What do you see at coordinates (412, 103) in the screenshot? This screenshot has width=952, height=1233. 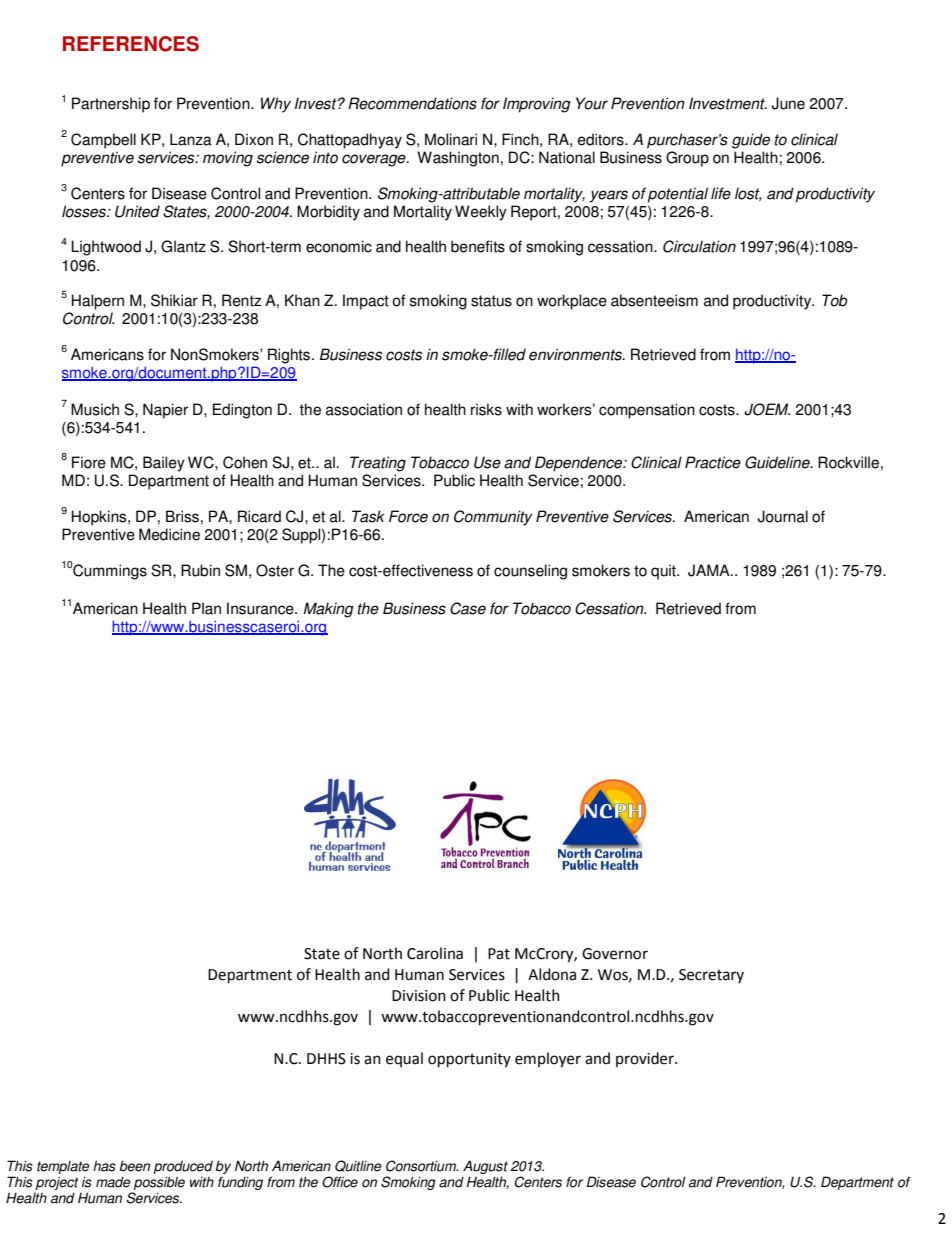 I see `Recommendations` at bounding box center [412, 103].
